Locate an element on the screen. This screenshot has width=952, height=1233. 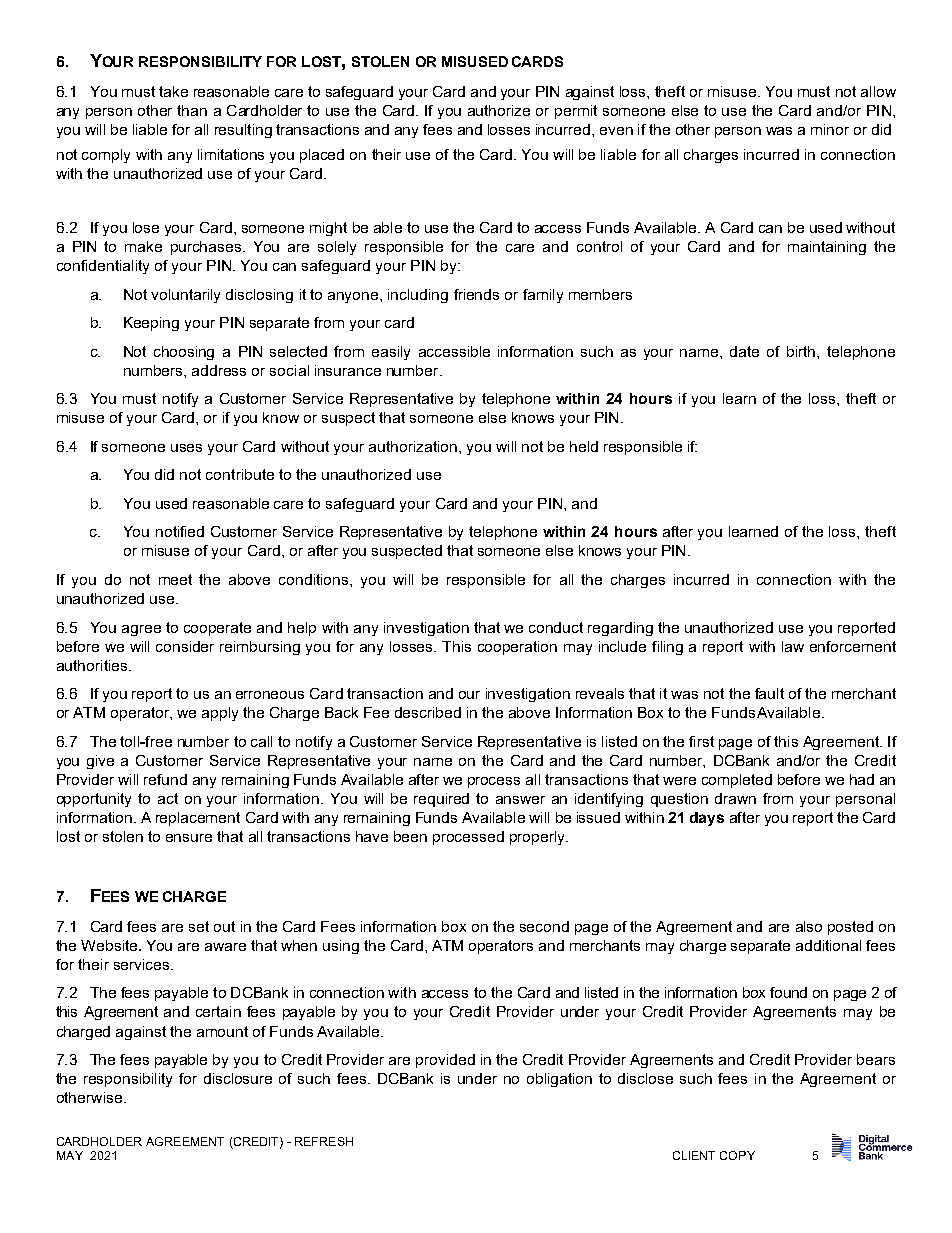
cooperation is located at coordinates (517, 648).
